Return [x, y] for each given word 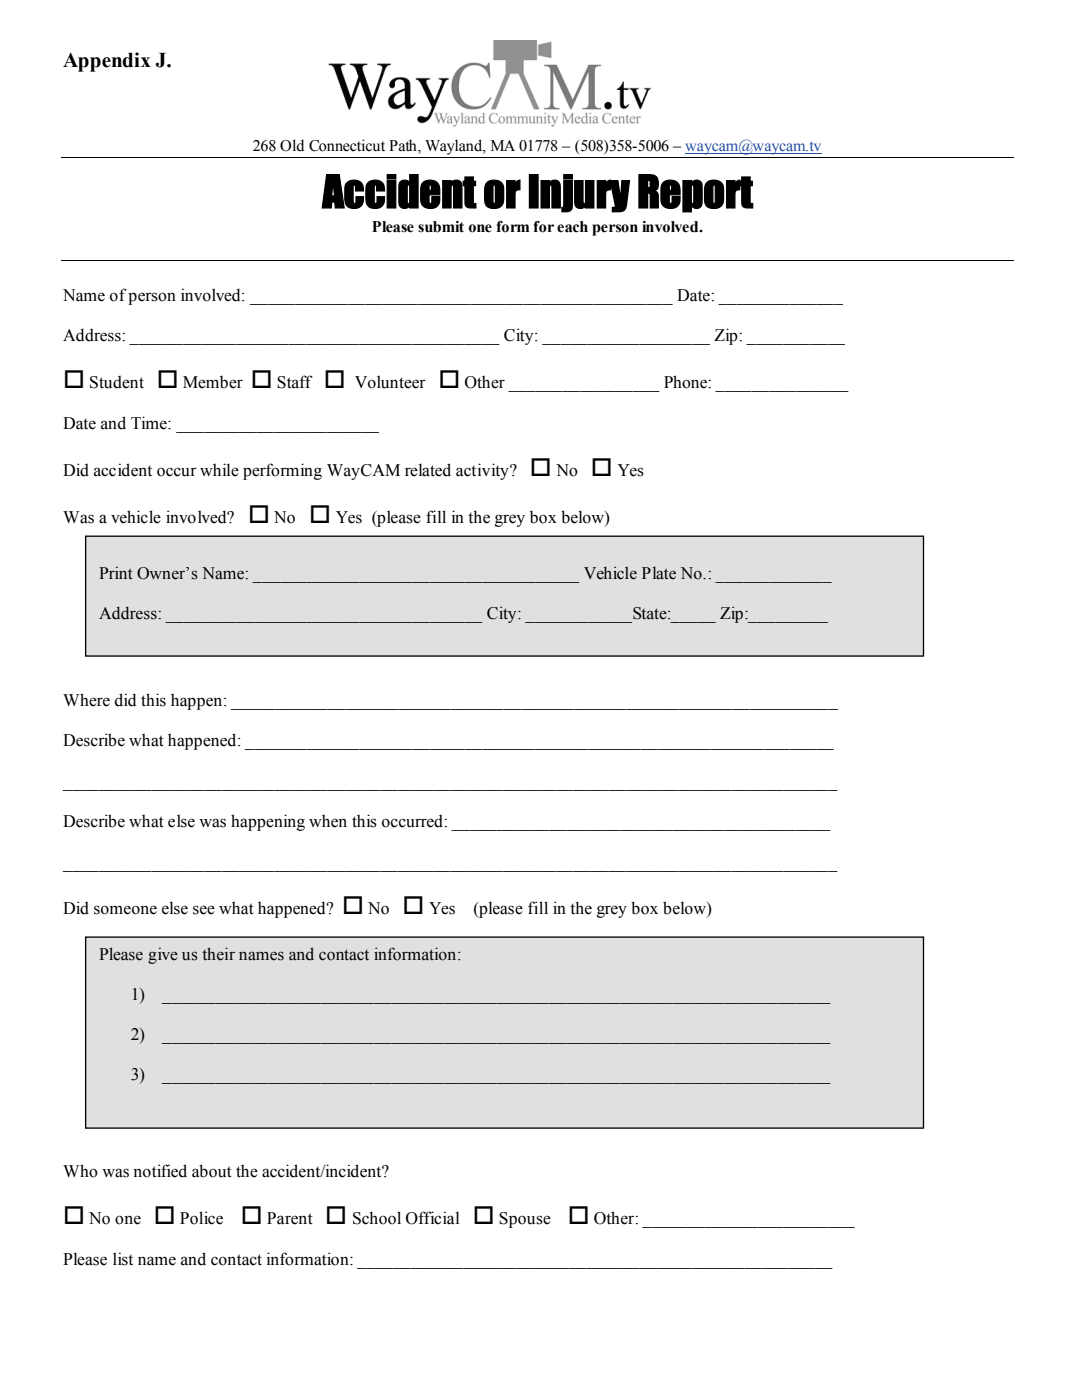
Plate [659, 573]
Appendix [107, 62]
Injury [579, 193]
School [377, 1218]
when [328, 821]
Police [201, 1218]
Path [404, 146]
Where [86, 700]
